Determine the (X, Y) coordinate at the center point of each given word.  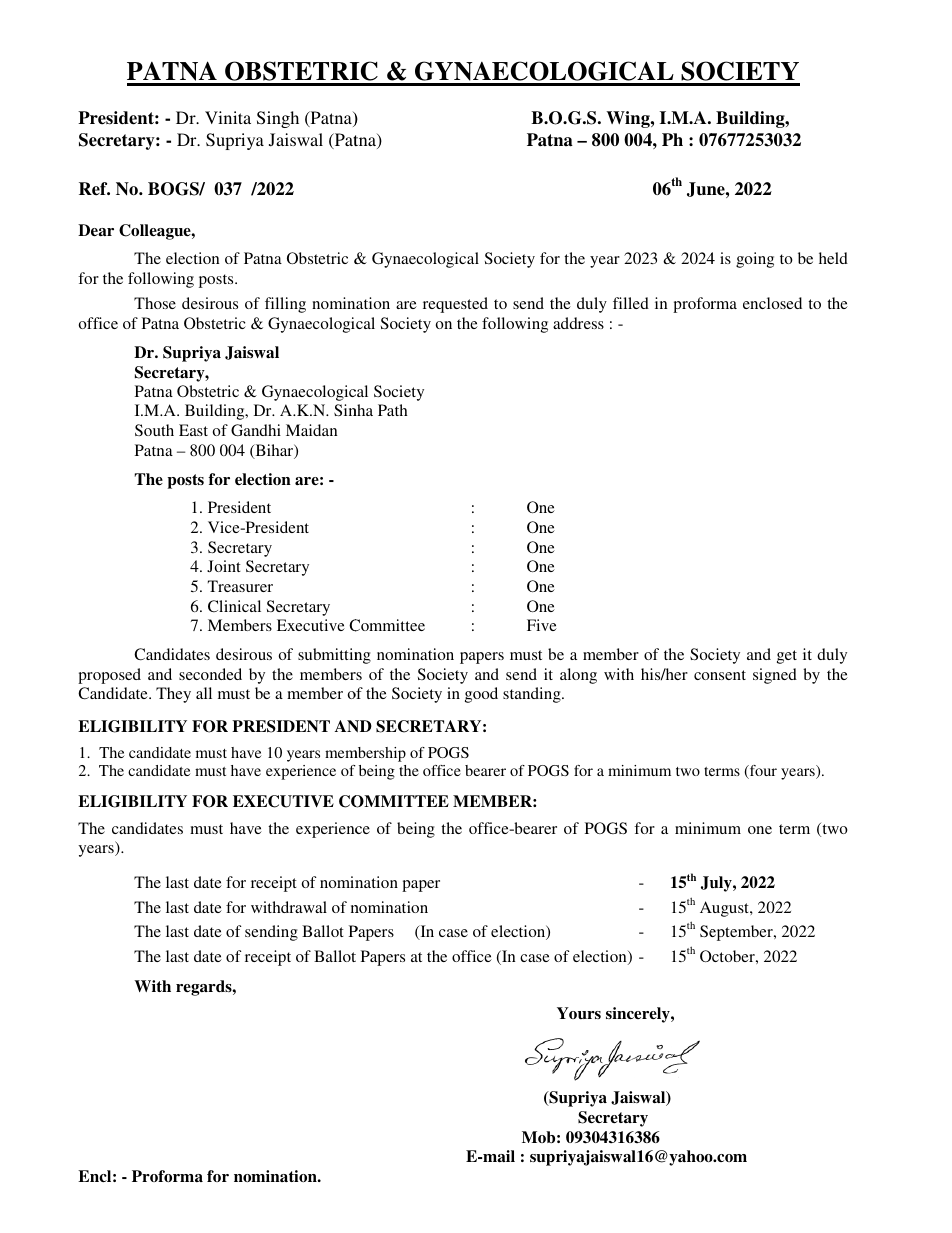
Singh (278, 119)
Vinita (228, 117)
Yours (579, 1013)
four (762, 772)
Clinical (234, 606)
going (755, 260)
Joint (224, 566)
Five (542, 625)
